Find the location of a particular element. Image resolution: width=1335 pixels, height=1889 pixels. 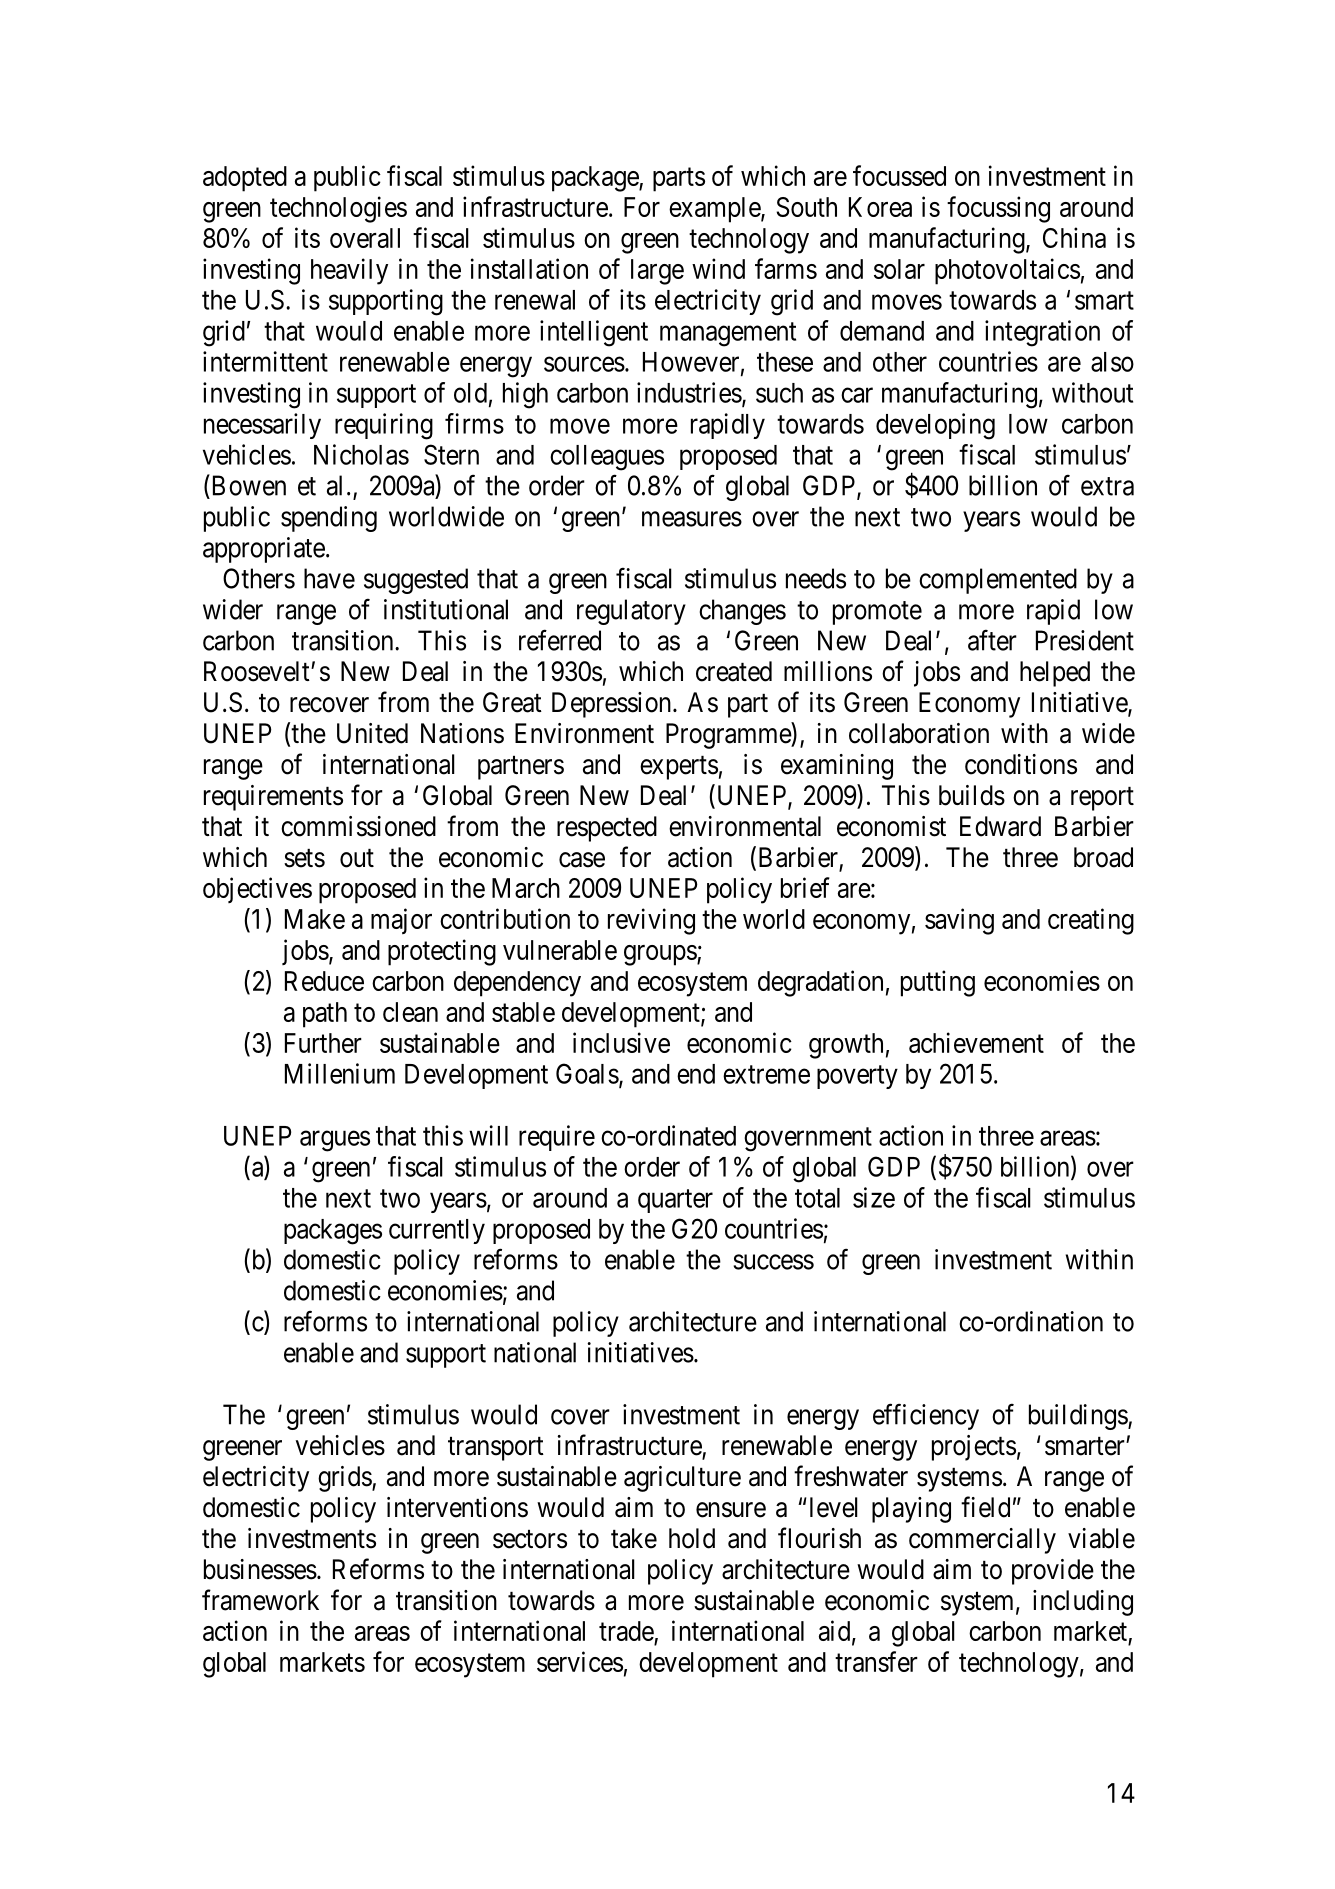

heavily is located at coordinates (349, 271).
